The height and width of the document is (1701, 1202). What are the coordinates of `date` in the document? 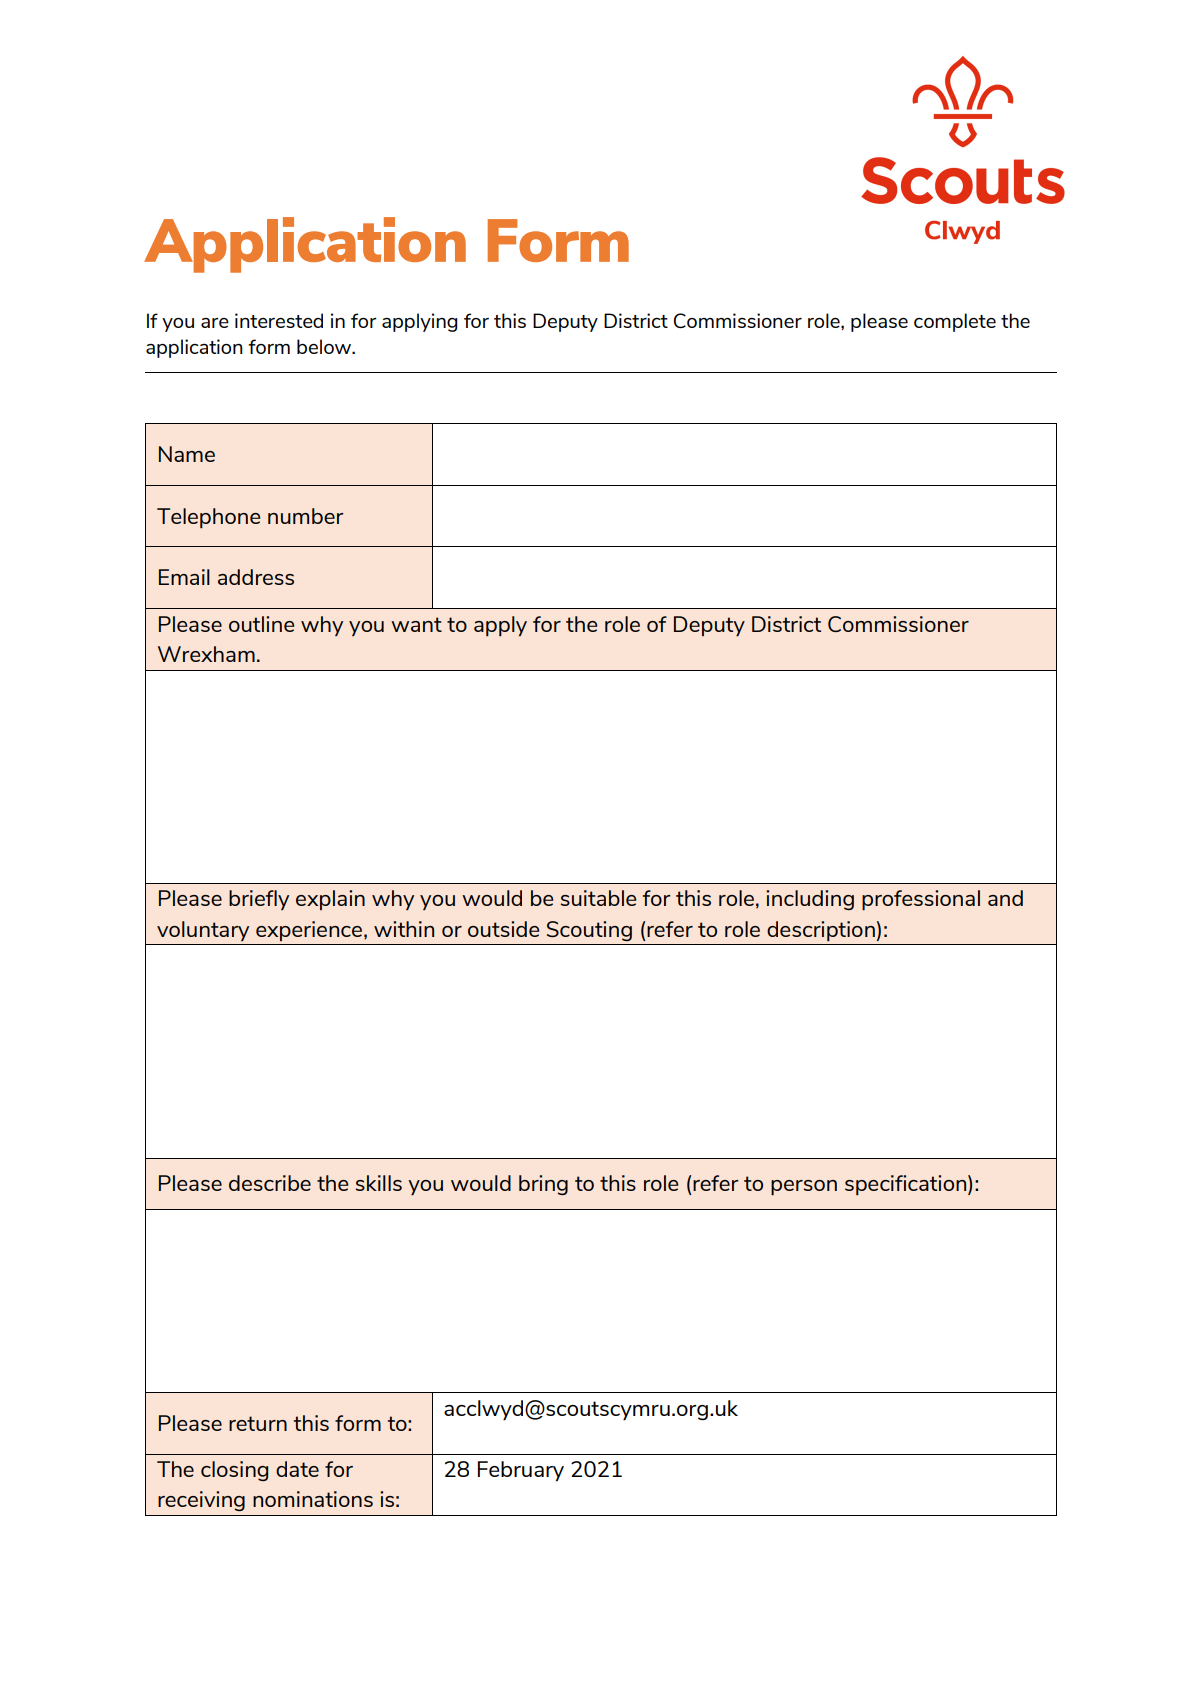 It's located at (297, 1469).
